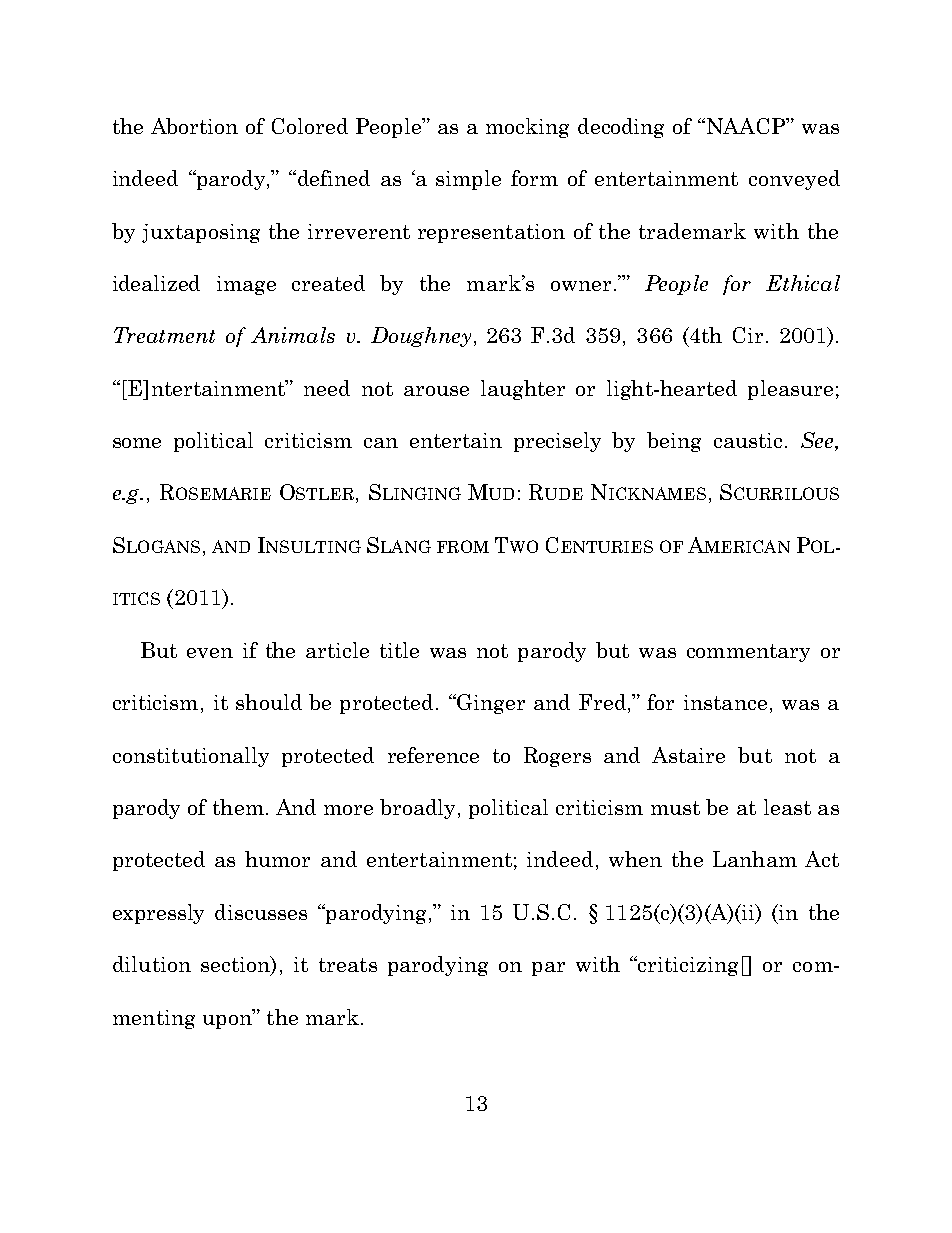 The width and height of the document is (952, 1233). I want to click on owner, so click(581, 286).
